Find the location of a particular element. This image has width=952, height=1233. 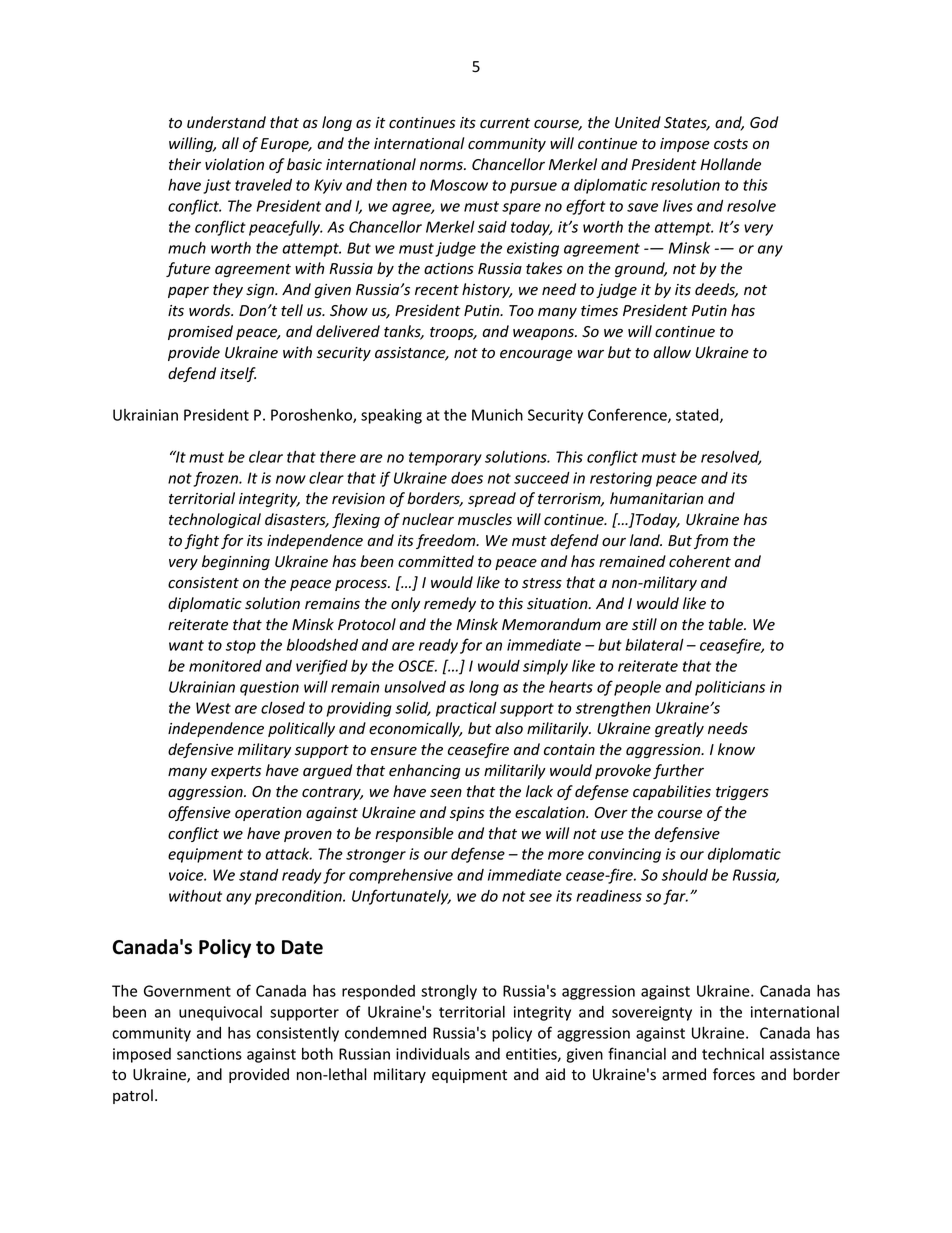

experts is located at coordinates (236, 772).
